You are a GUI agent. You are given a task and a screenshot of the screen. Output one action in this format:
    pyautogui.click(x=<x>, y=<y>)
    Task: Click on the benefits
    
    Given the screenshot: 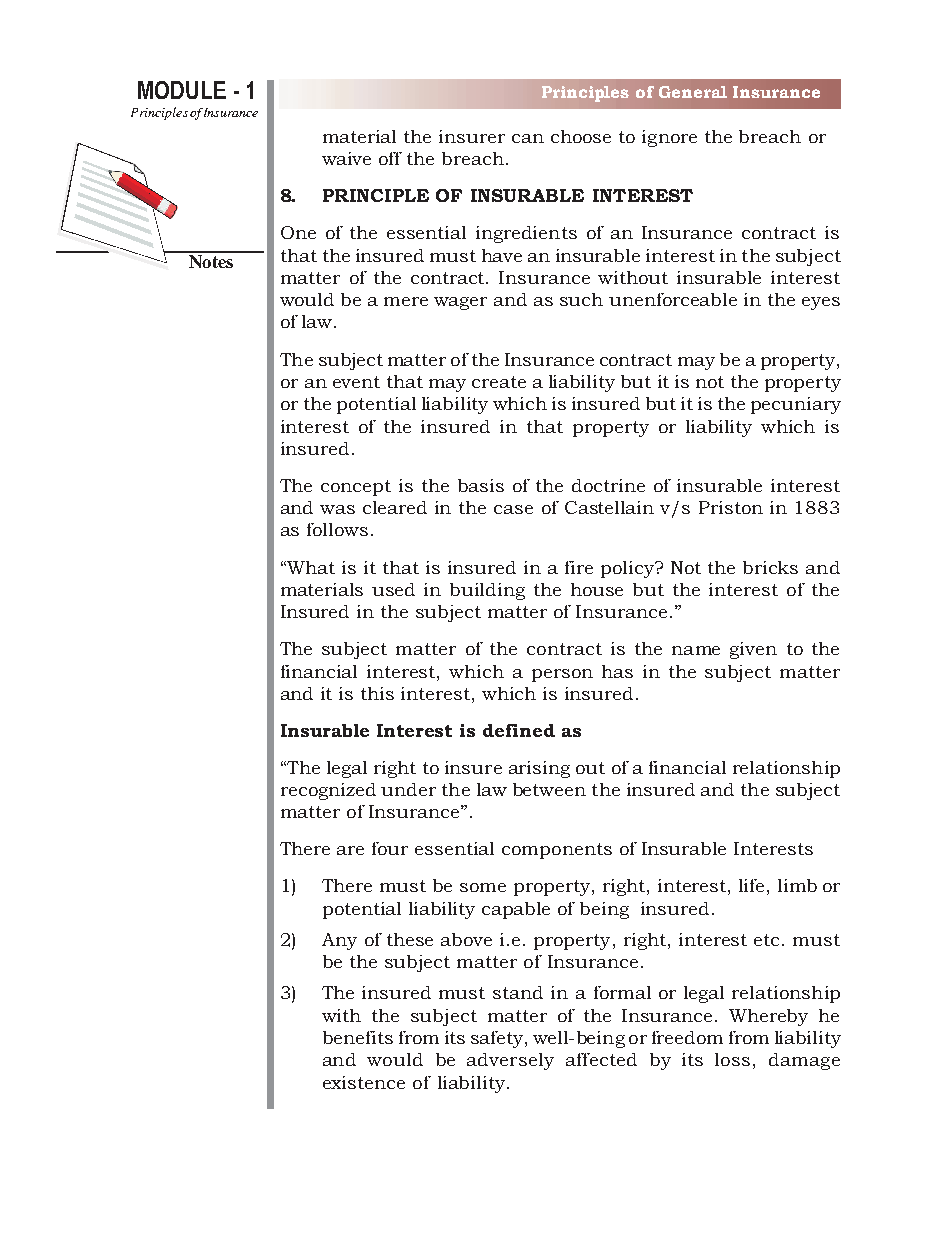 What is the action you would take?
    pyautogui.click(x=358, y=1037)
